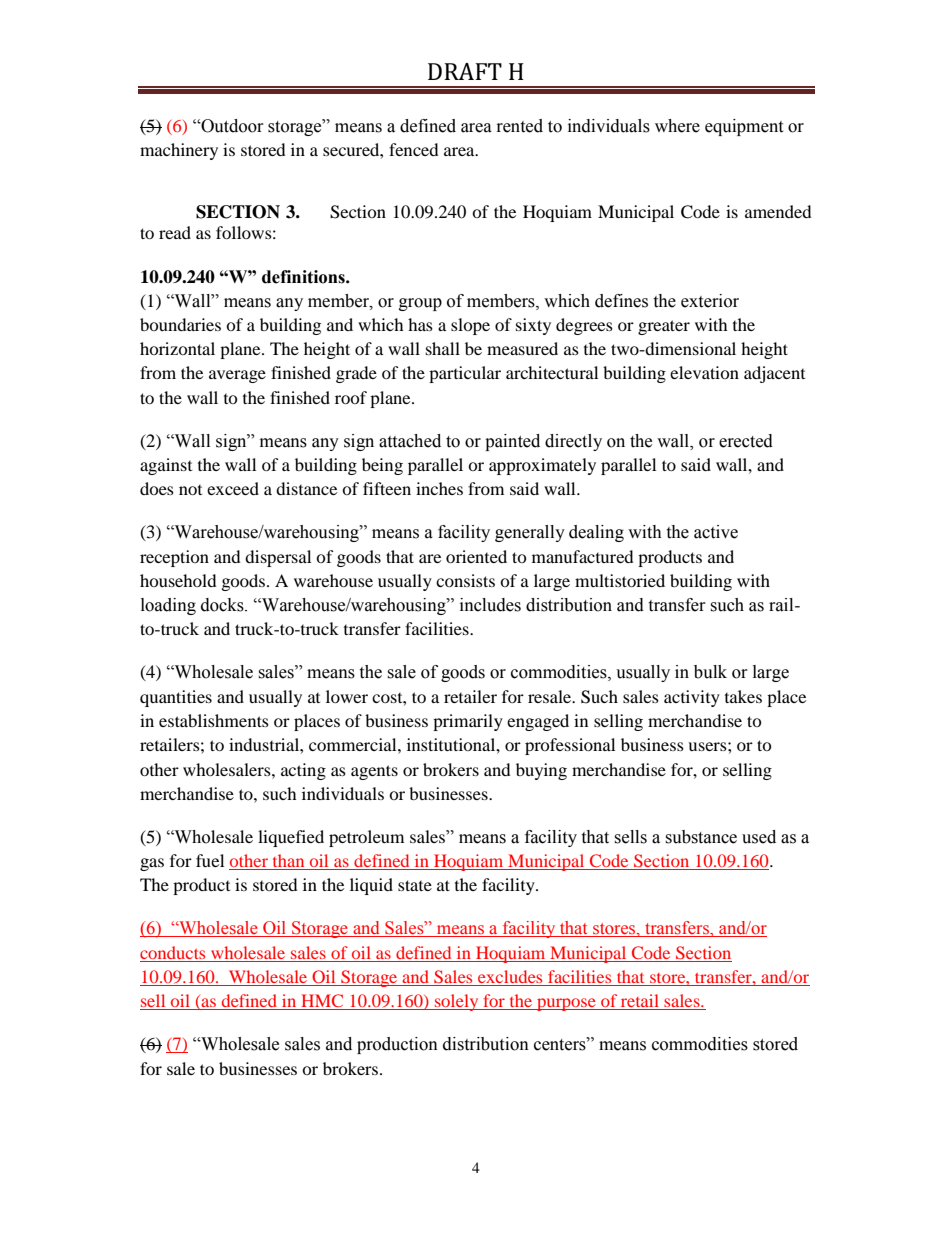 Image resolution: width=952 pixels, height=1233 pixels. I want to click on establishments, so click(214, 720).
